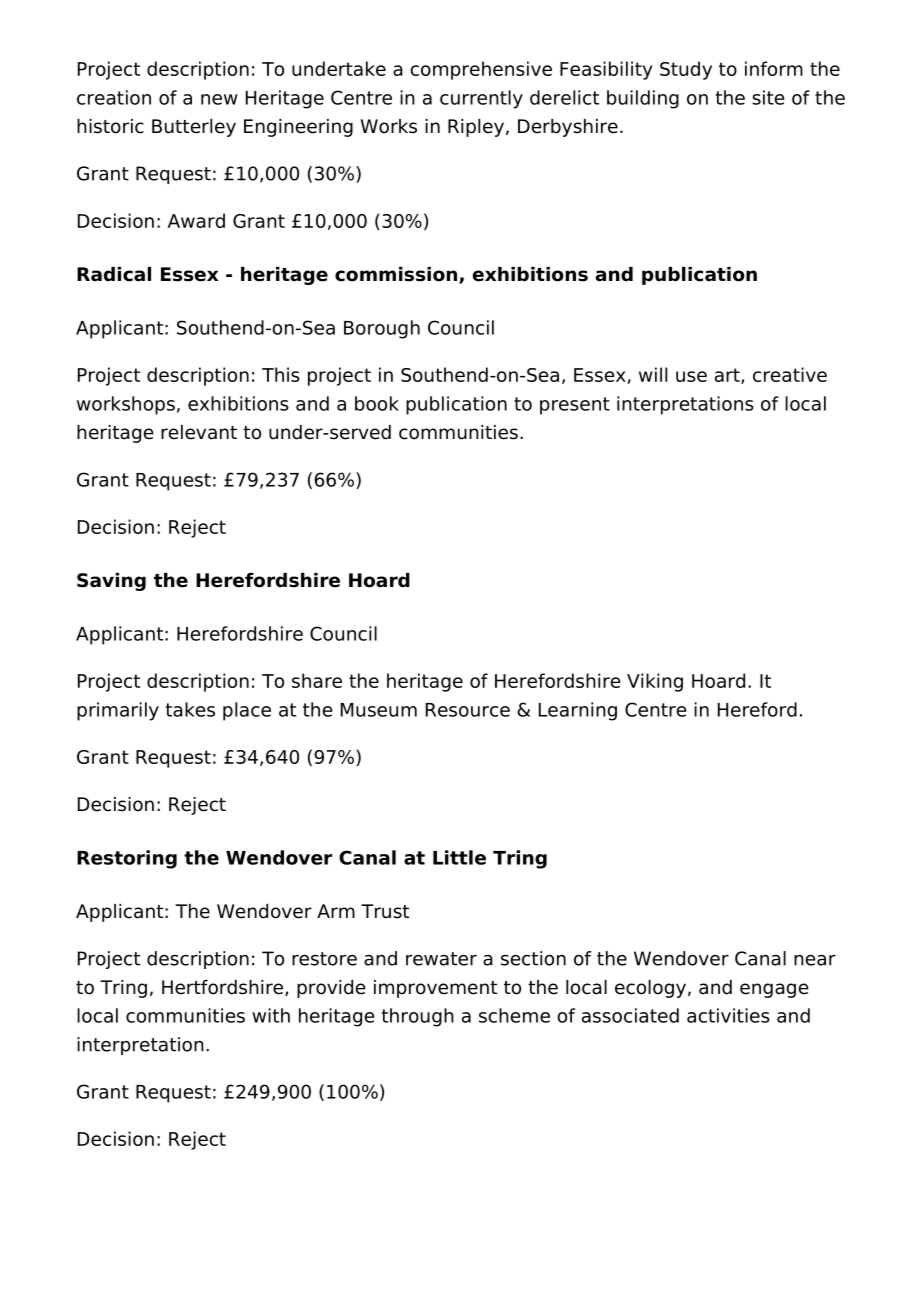 The image size is (924, 1308). Describe the element at coordinates (224, 988) in the screenshot. I see `Hertfordshire` at that location.
